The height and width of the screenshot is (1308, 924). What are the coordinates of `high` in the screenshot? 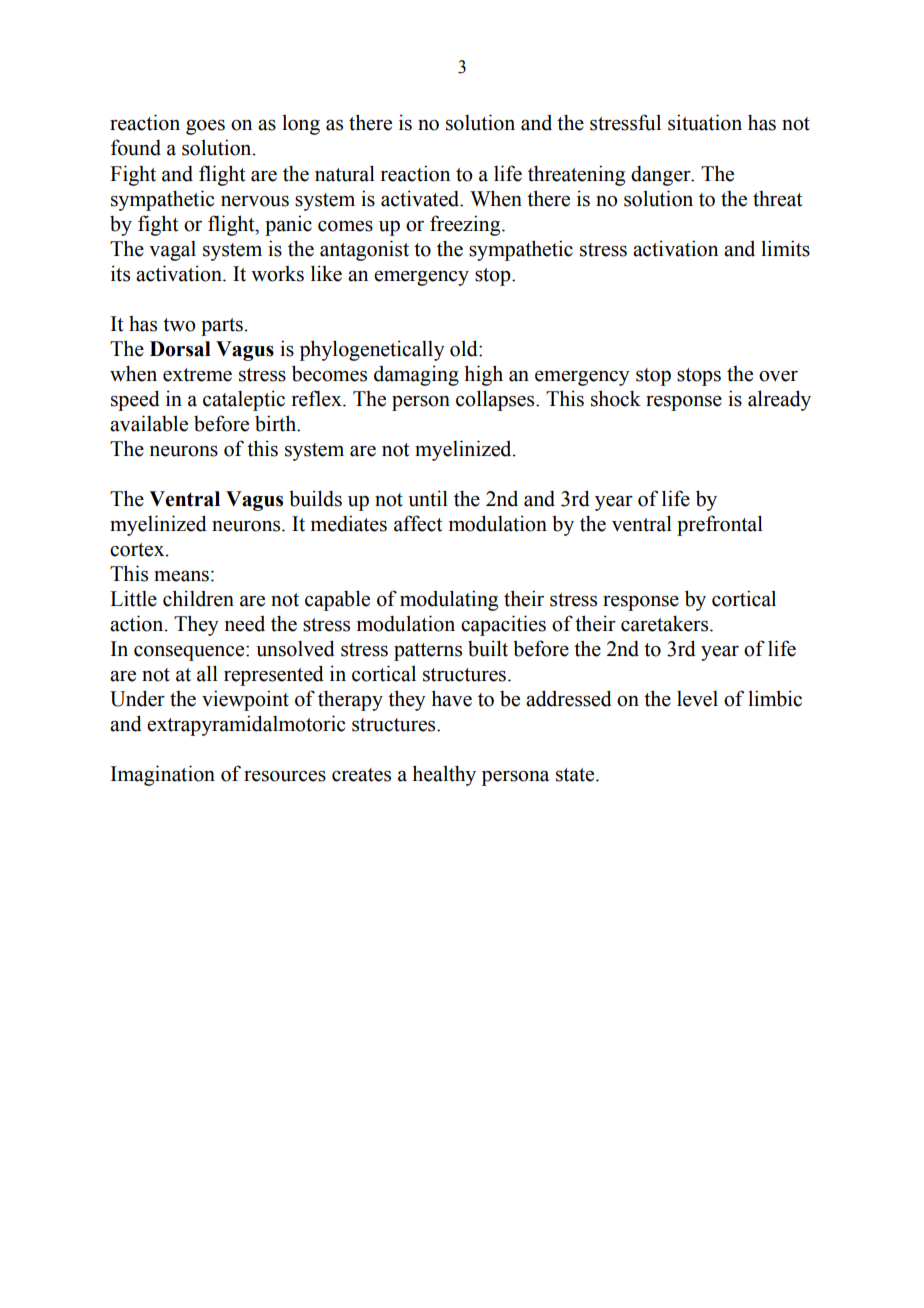 It's located at (483, 375).
